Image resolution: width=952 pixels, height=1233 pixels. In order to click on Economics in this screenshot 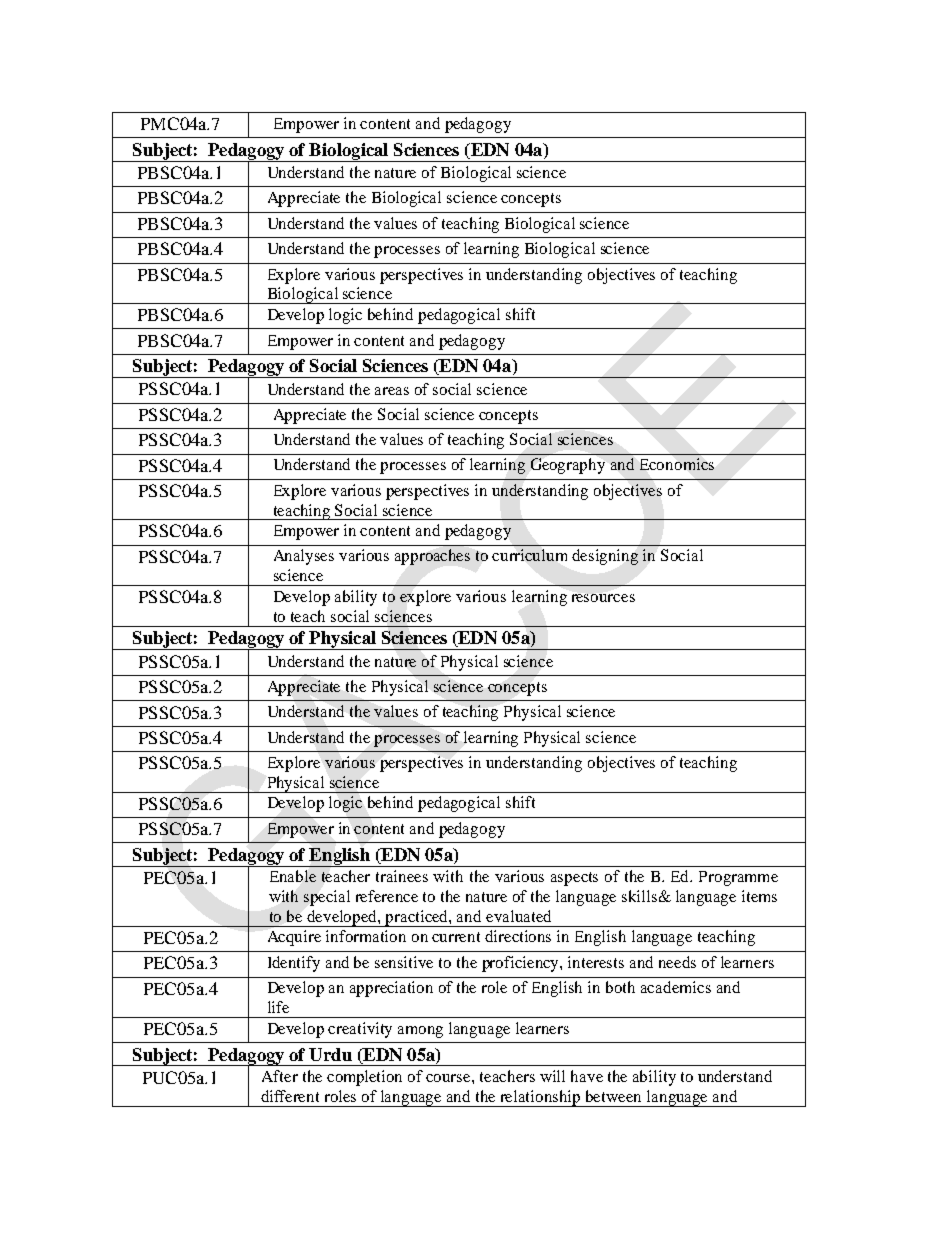, I will do `click(677, 464)`.
